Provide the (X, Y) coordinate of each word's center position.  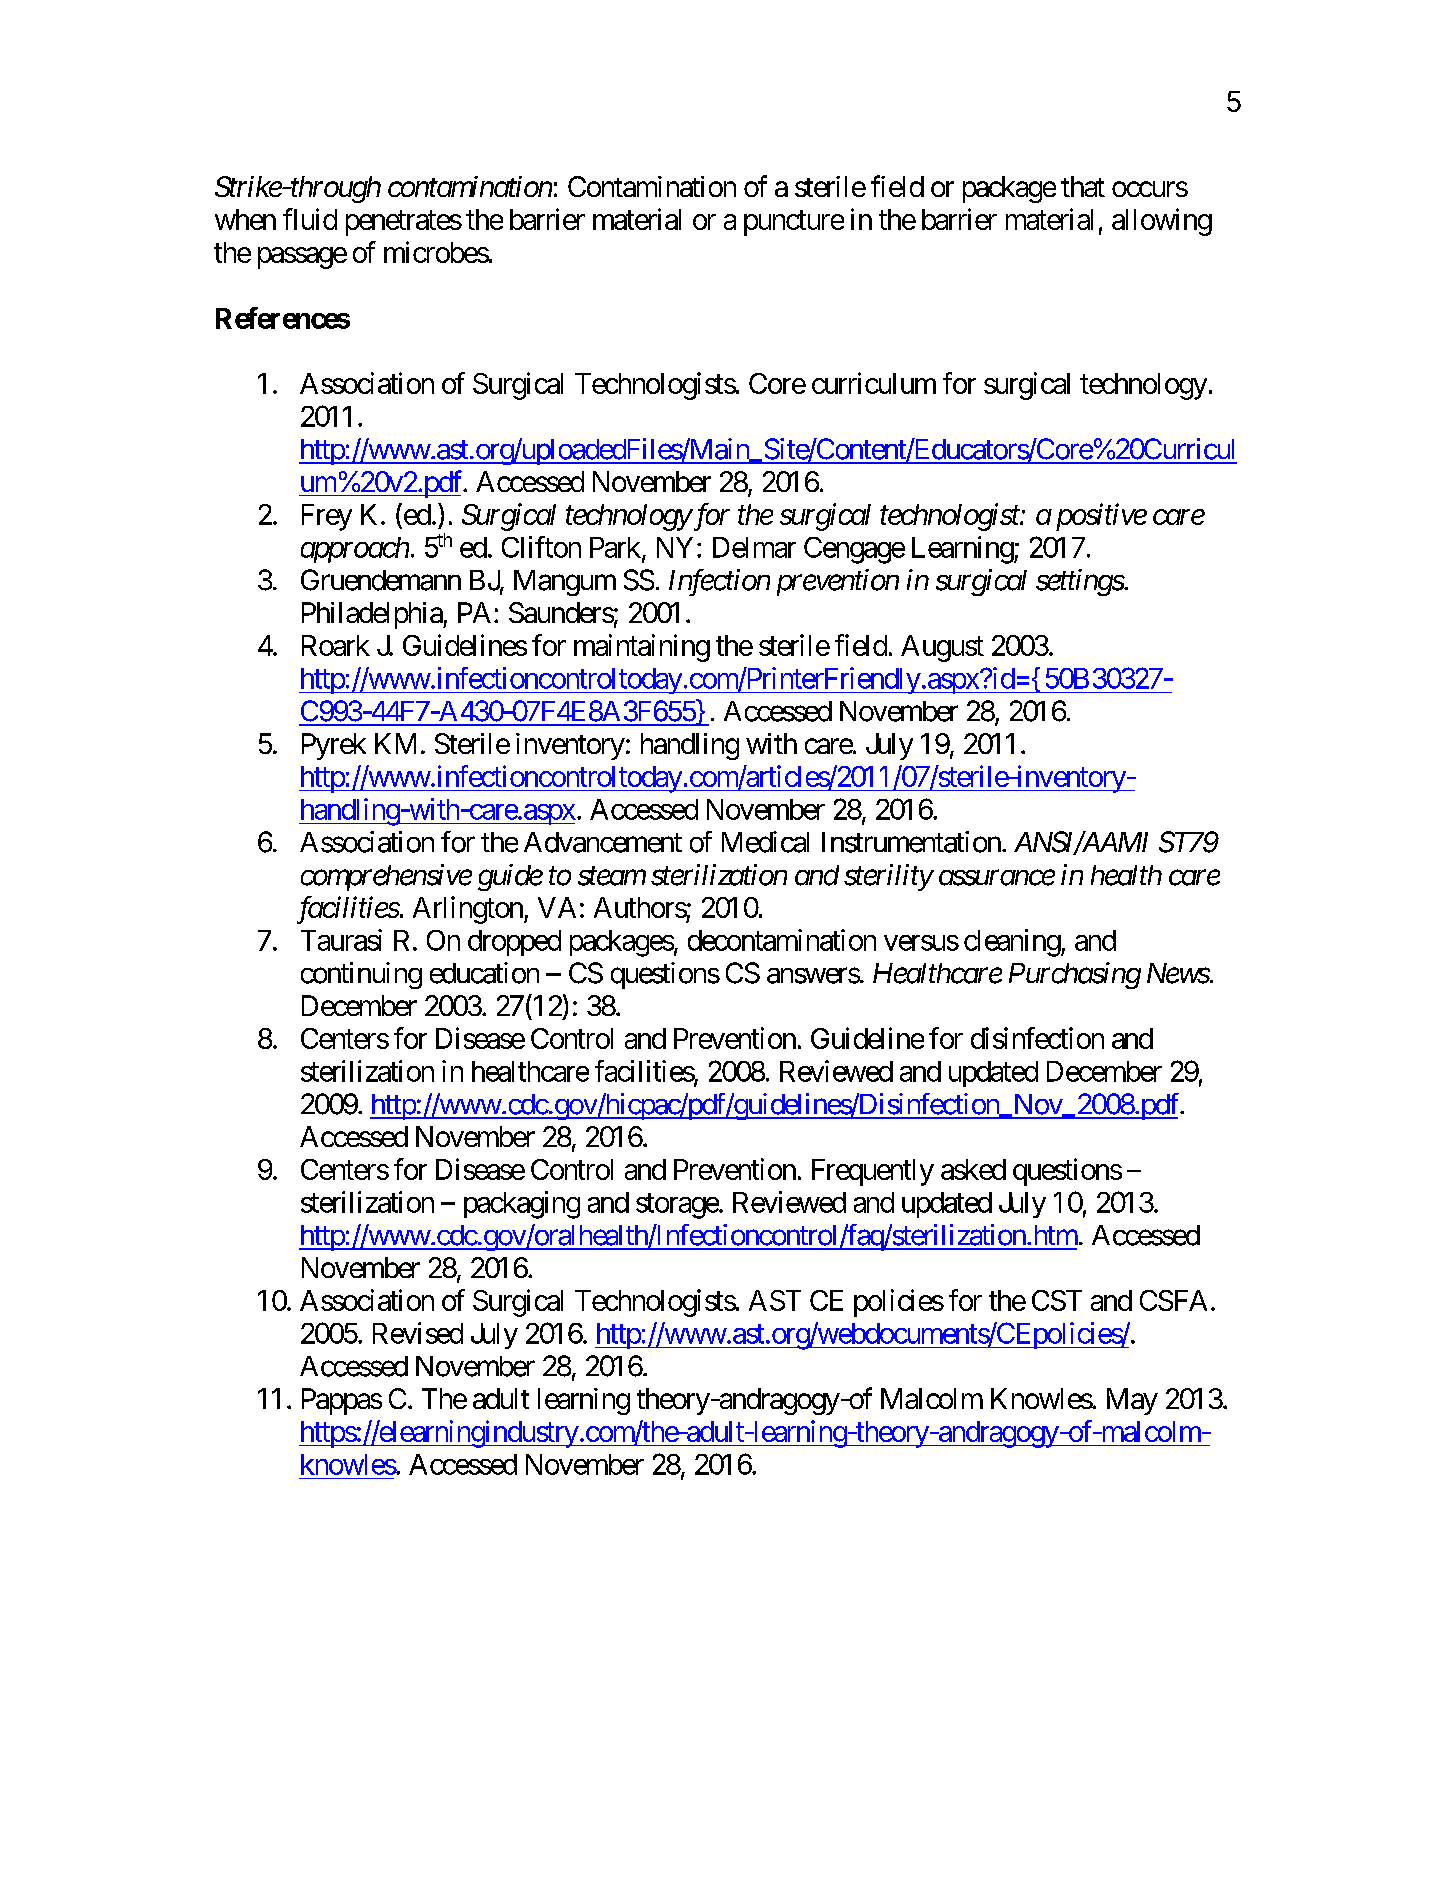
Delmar (754, 547)
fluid (310, 219)
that (1083, 186)
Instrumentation (911, 842)
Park (616, 548)
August (942, 648)
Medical (765, 842)
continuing (361, 975)
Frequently (873, 1172)
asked (973, 1169)
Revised (418, 1333)
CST (1057, 1300)
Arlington (469, 910)
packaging (522, 1205)
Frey (327, 517)
